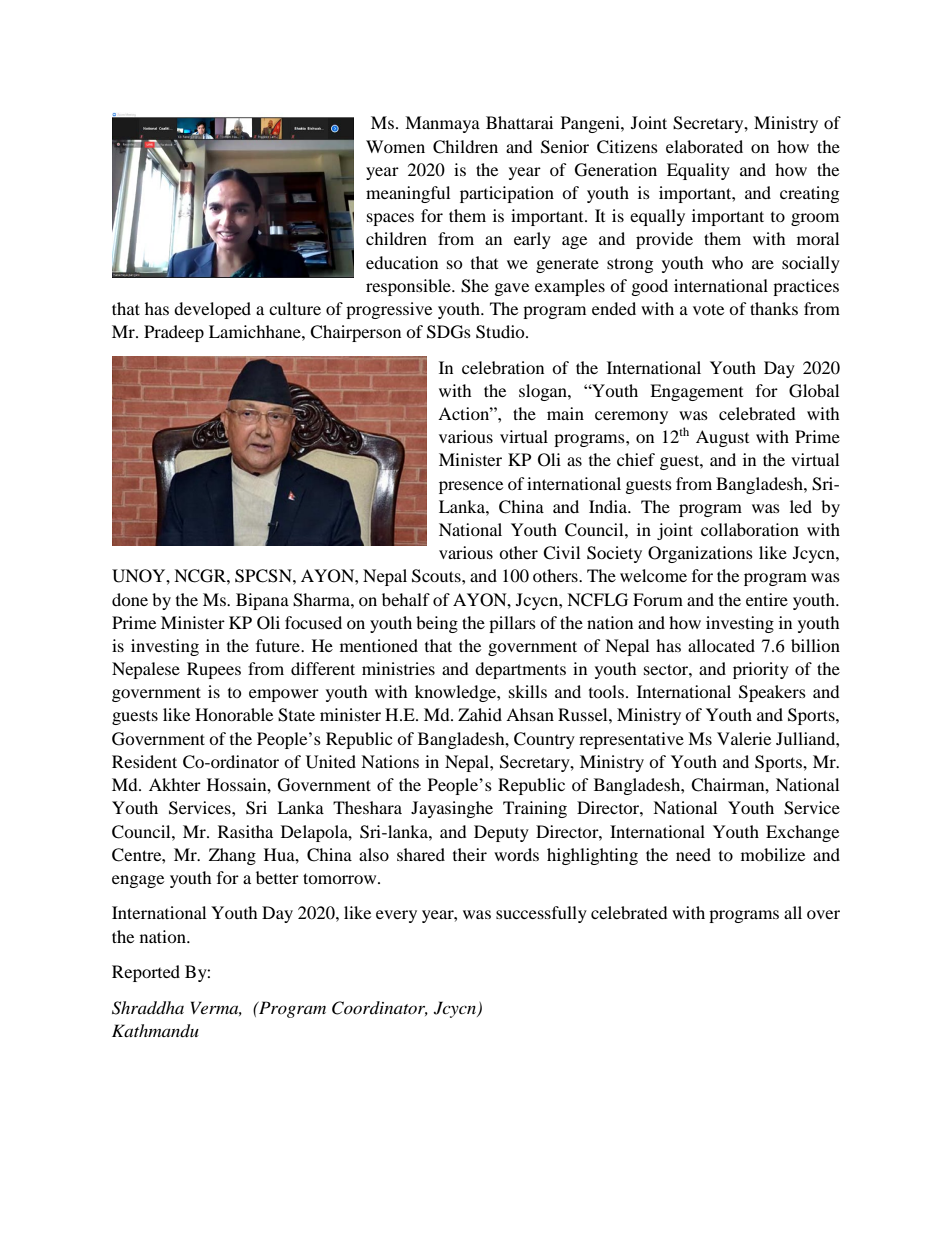  What do you see at coordinates (234, 714) in the image?
I see `Honorable` at bounding box center [234, 714].
